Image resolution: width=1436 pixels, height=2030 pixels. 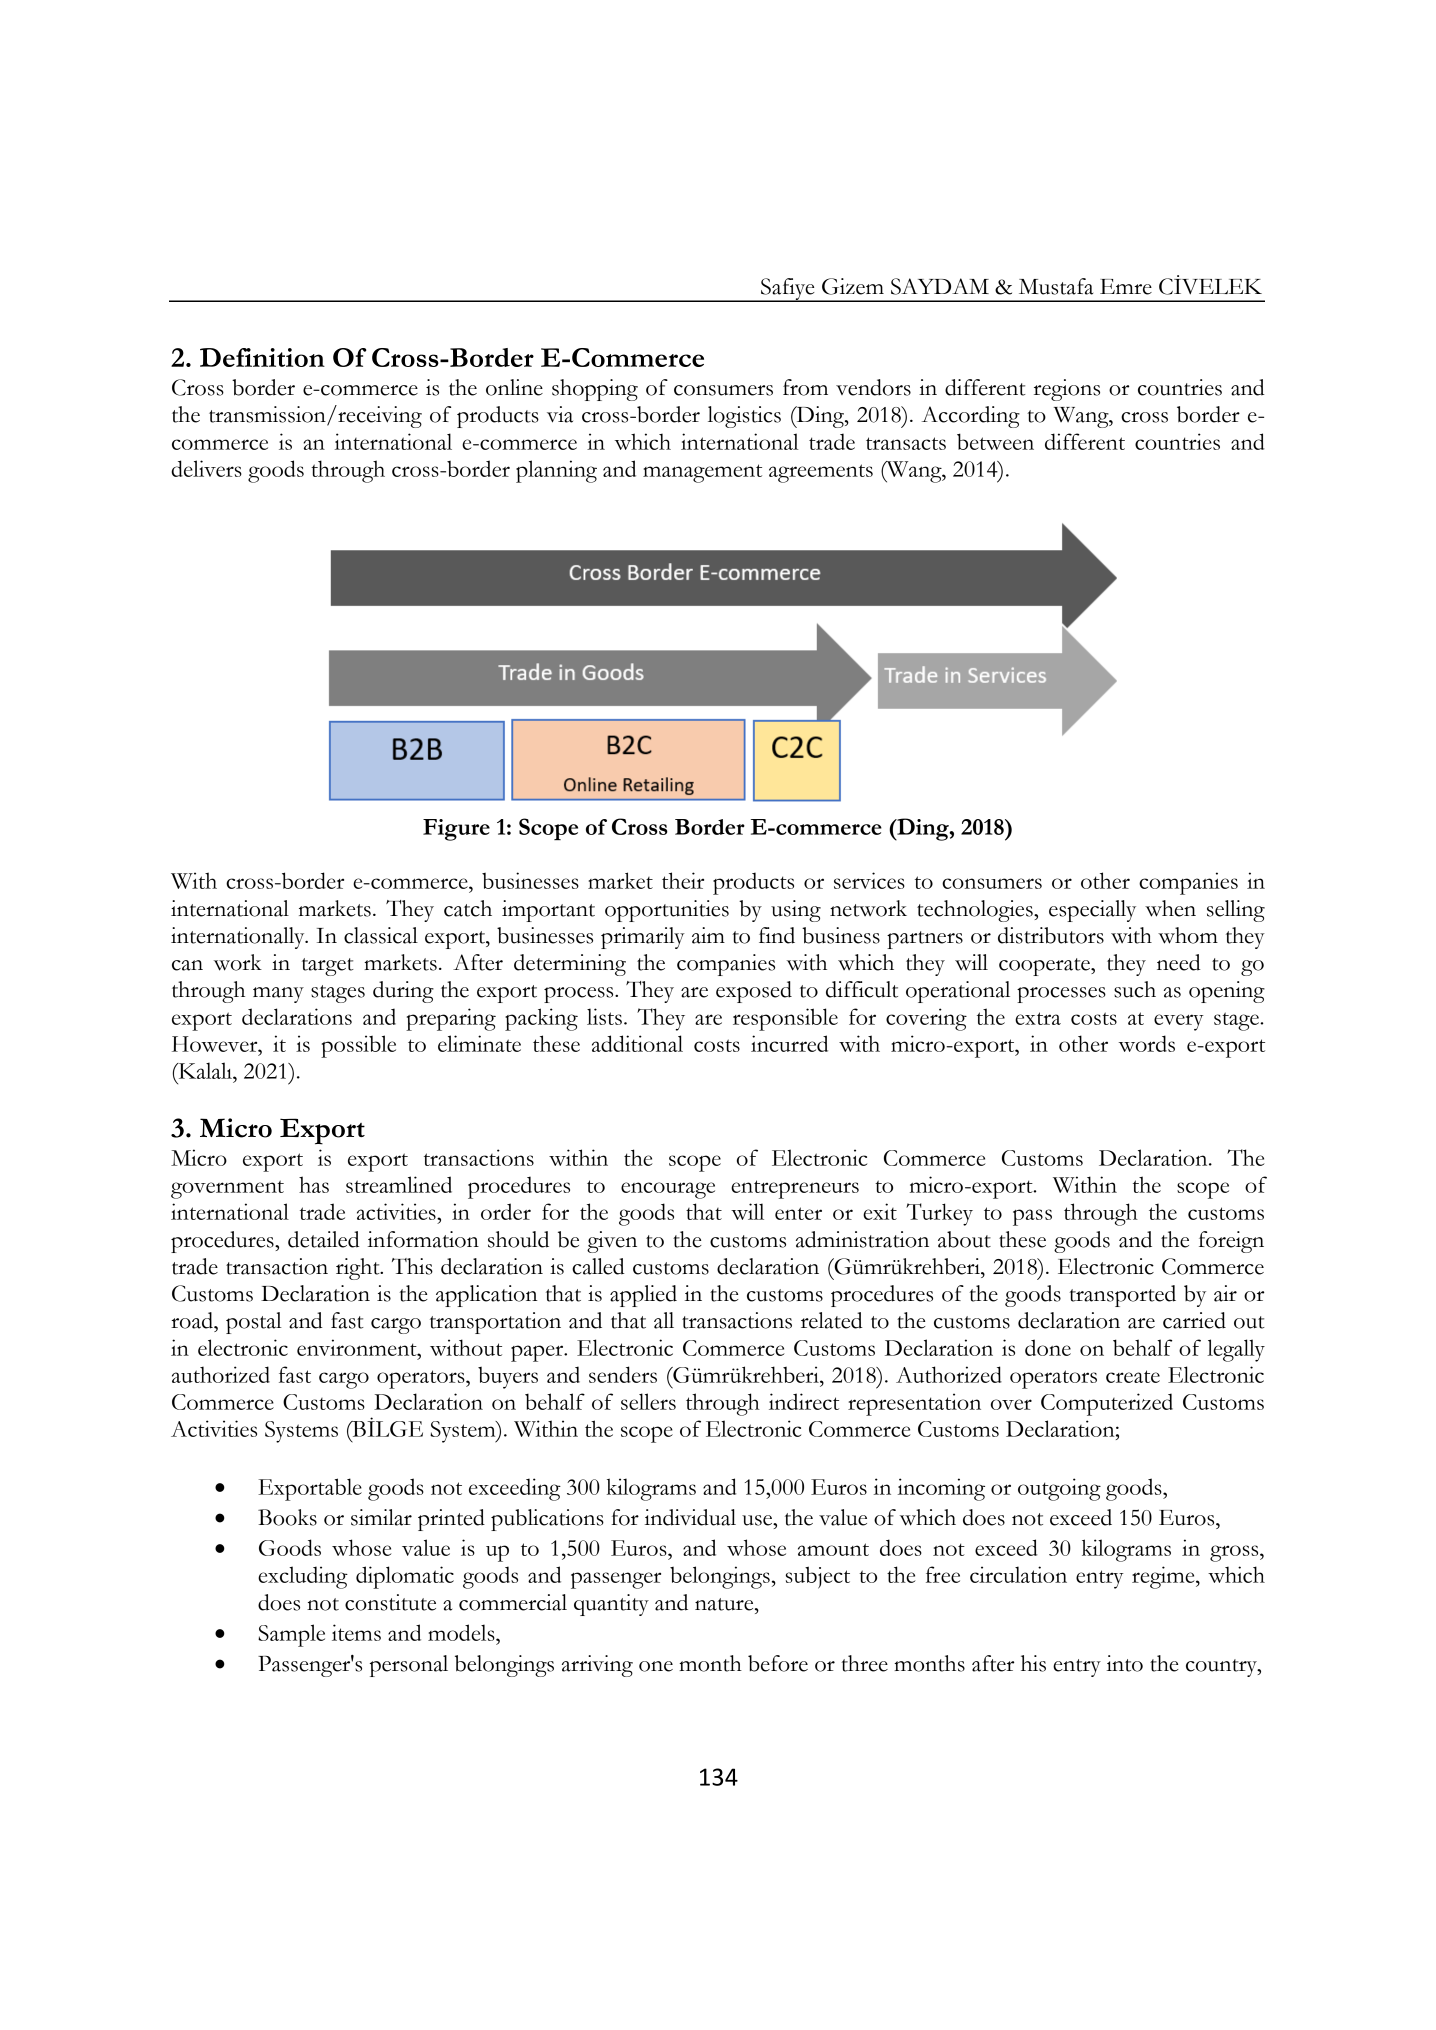 I want to click on transported, so click(x=1122, y=1296).
